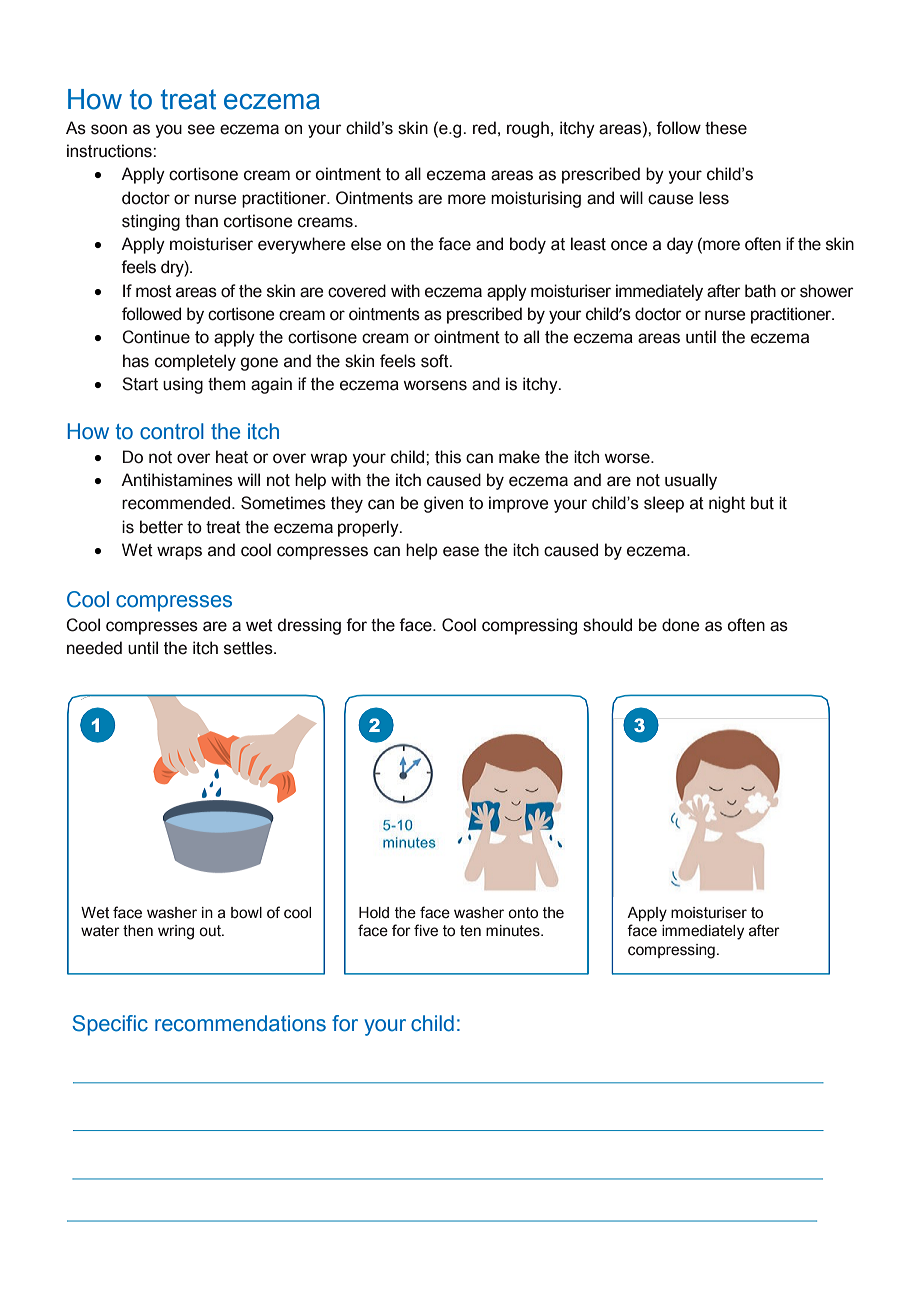 Image resolution: width=924 pixels, height=1307 pixels. I want to click on ease, so click(461, 551).
